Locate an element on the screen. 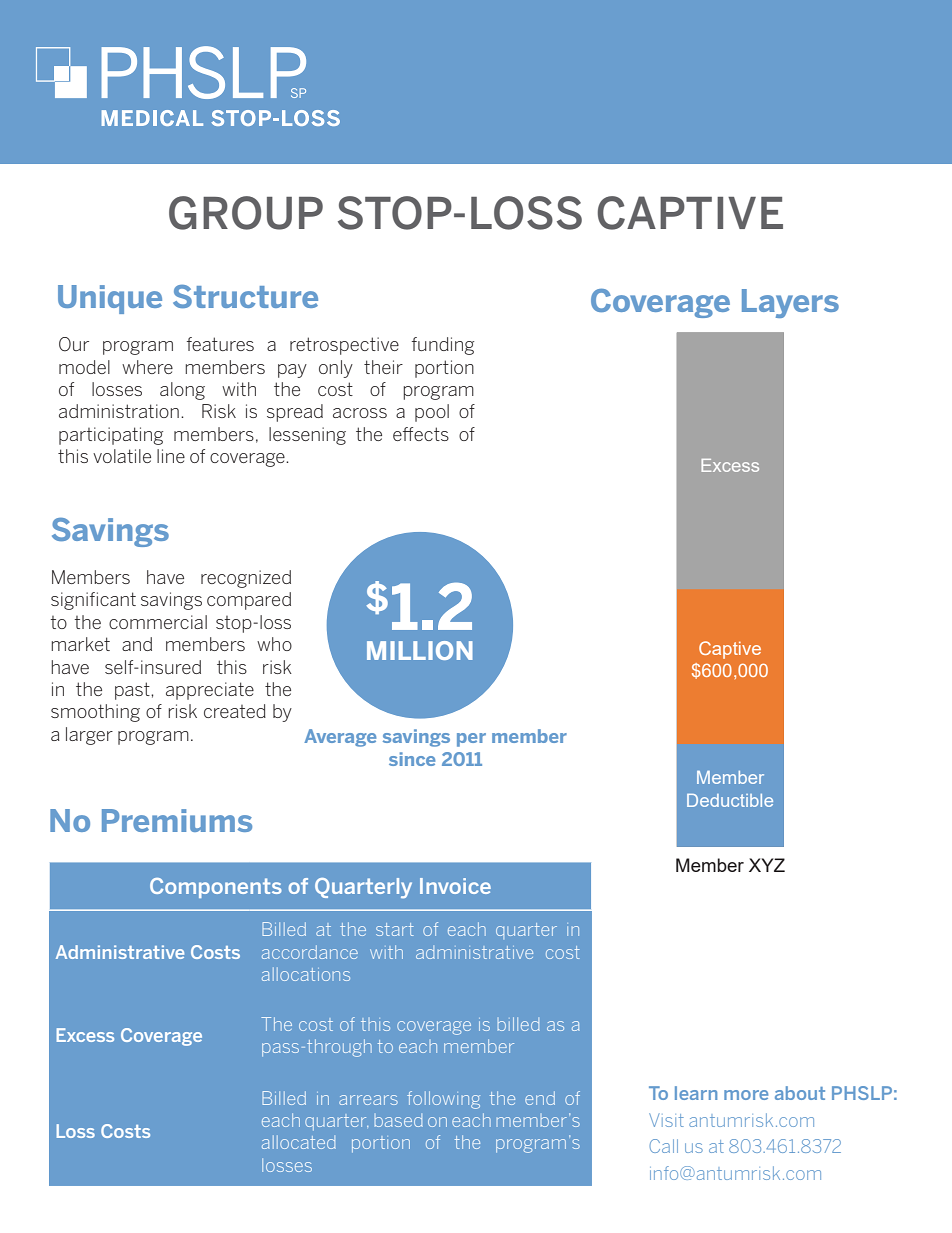  since is located at coordinates (412, 759).
